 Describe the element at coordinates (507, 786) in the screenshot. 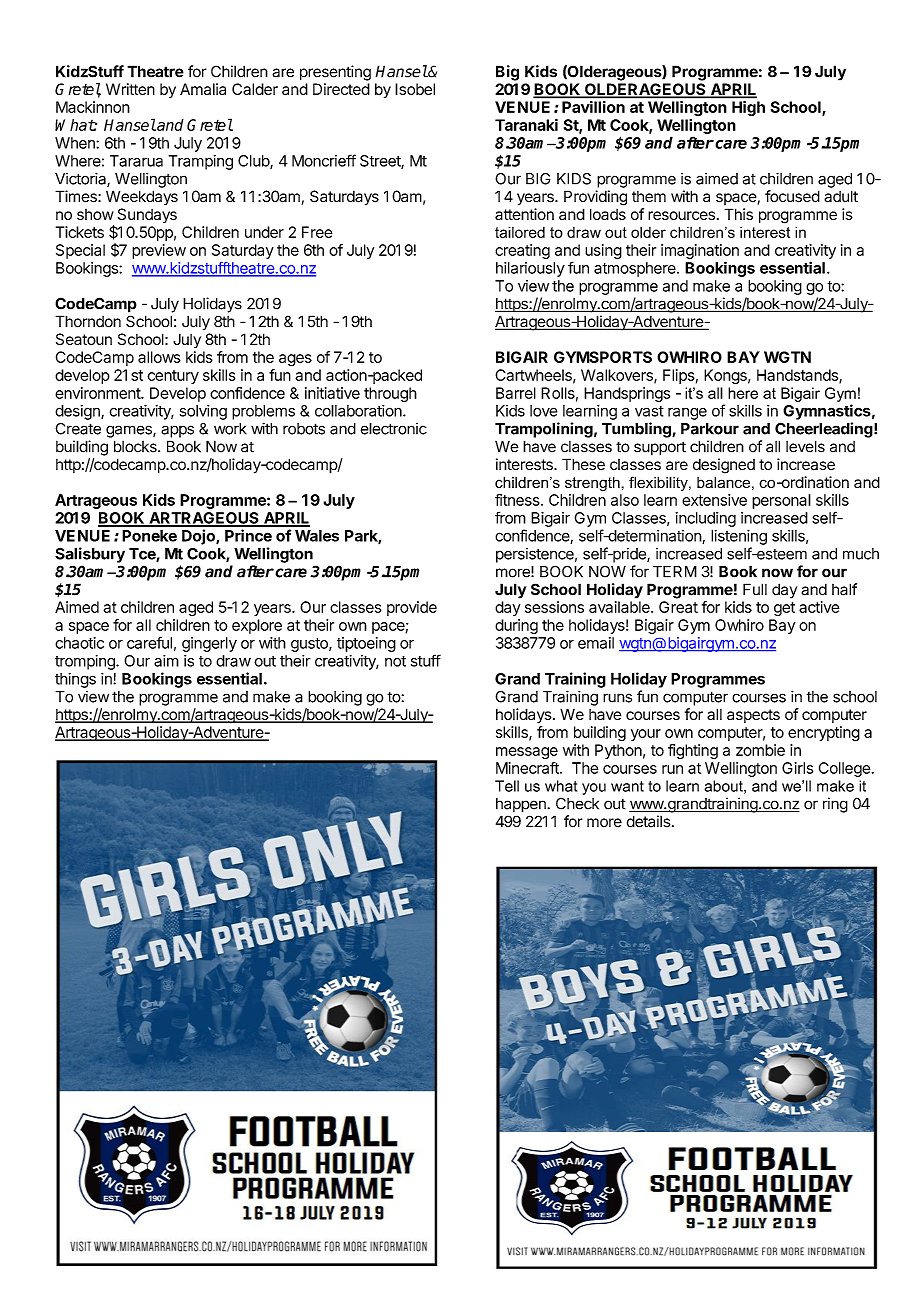

I see `Tell` at that location.
